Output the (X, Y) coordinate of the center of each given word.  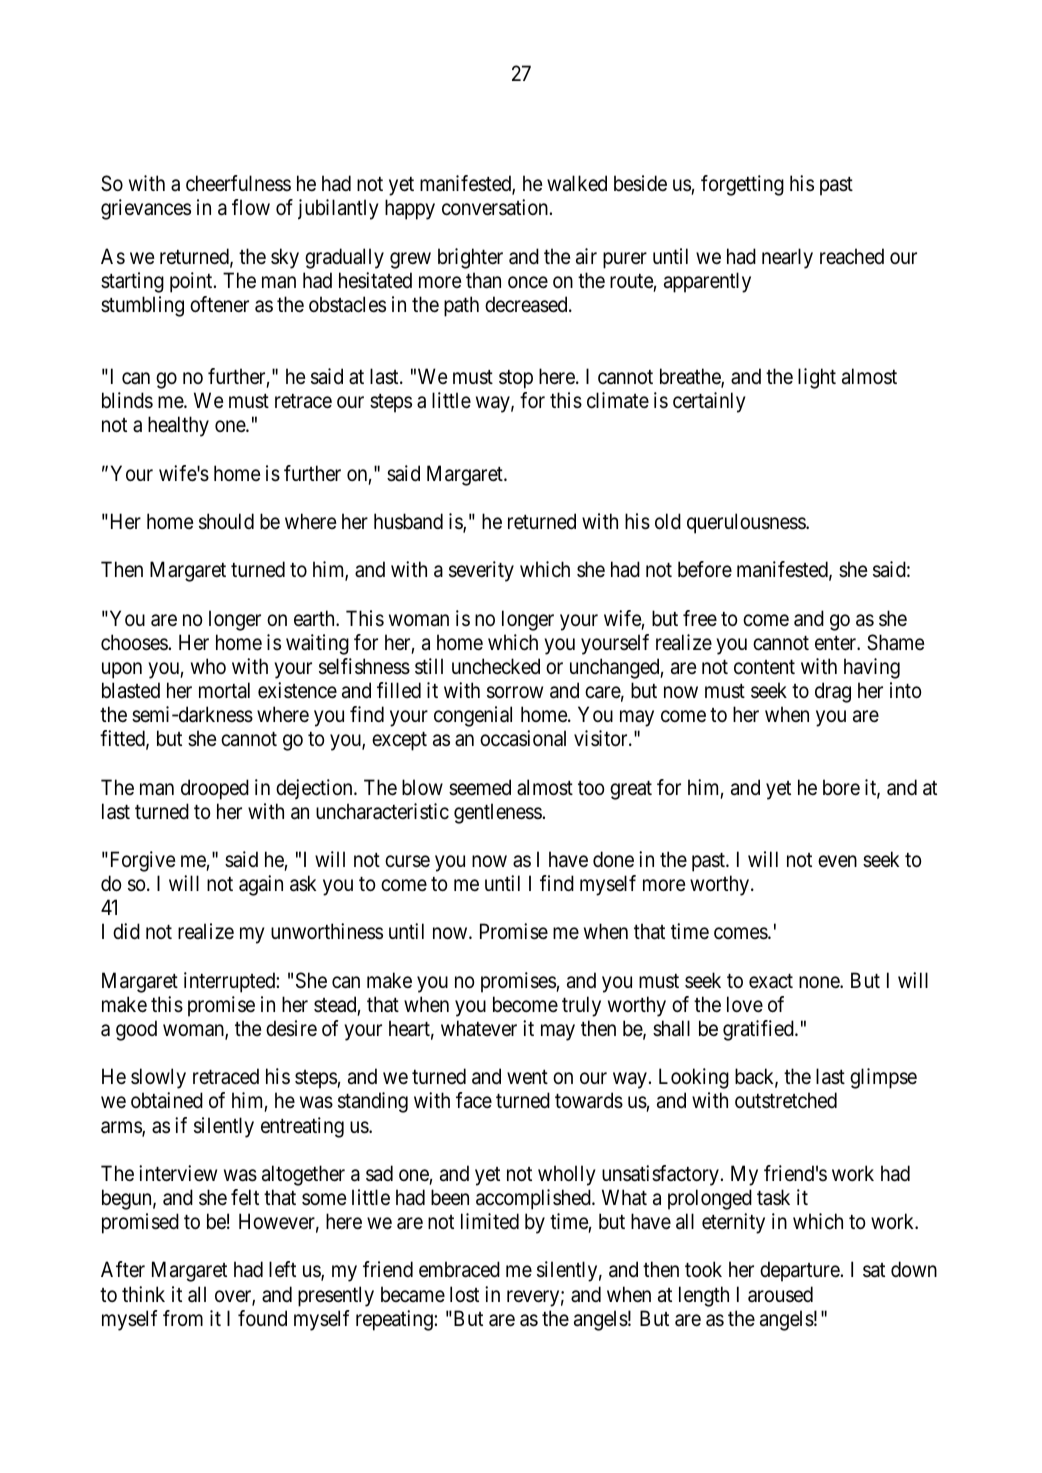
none (820, 982)
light (817, 378)
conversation (496, 207)
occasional (523, 738)
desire (291, 1028)
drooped (215, 789)
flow (251, 207)
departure (800, 1271)
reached (852, 256)
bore (841, 787)
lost (464, 1294)
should (226, 521)
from (183, 1318)
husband (408, 521)
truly (581, 1006)
